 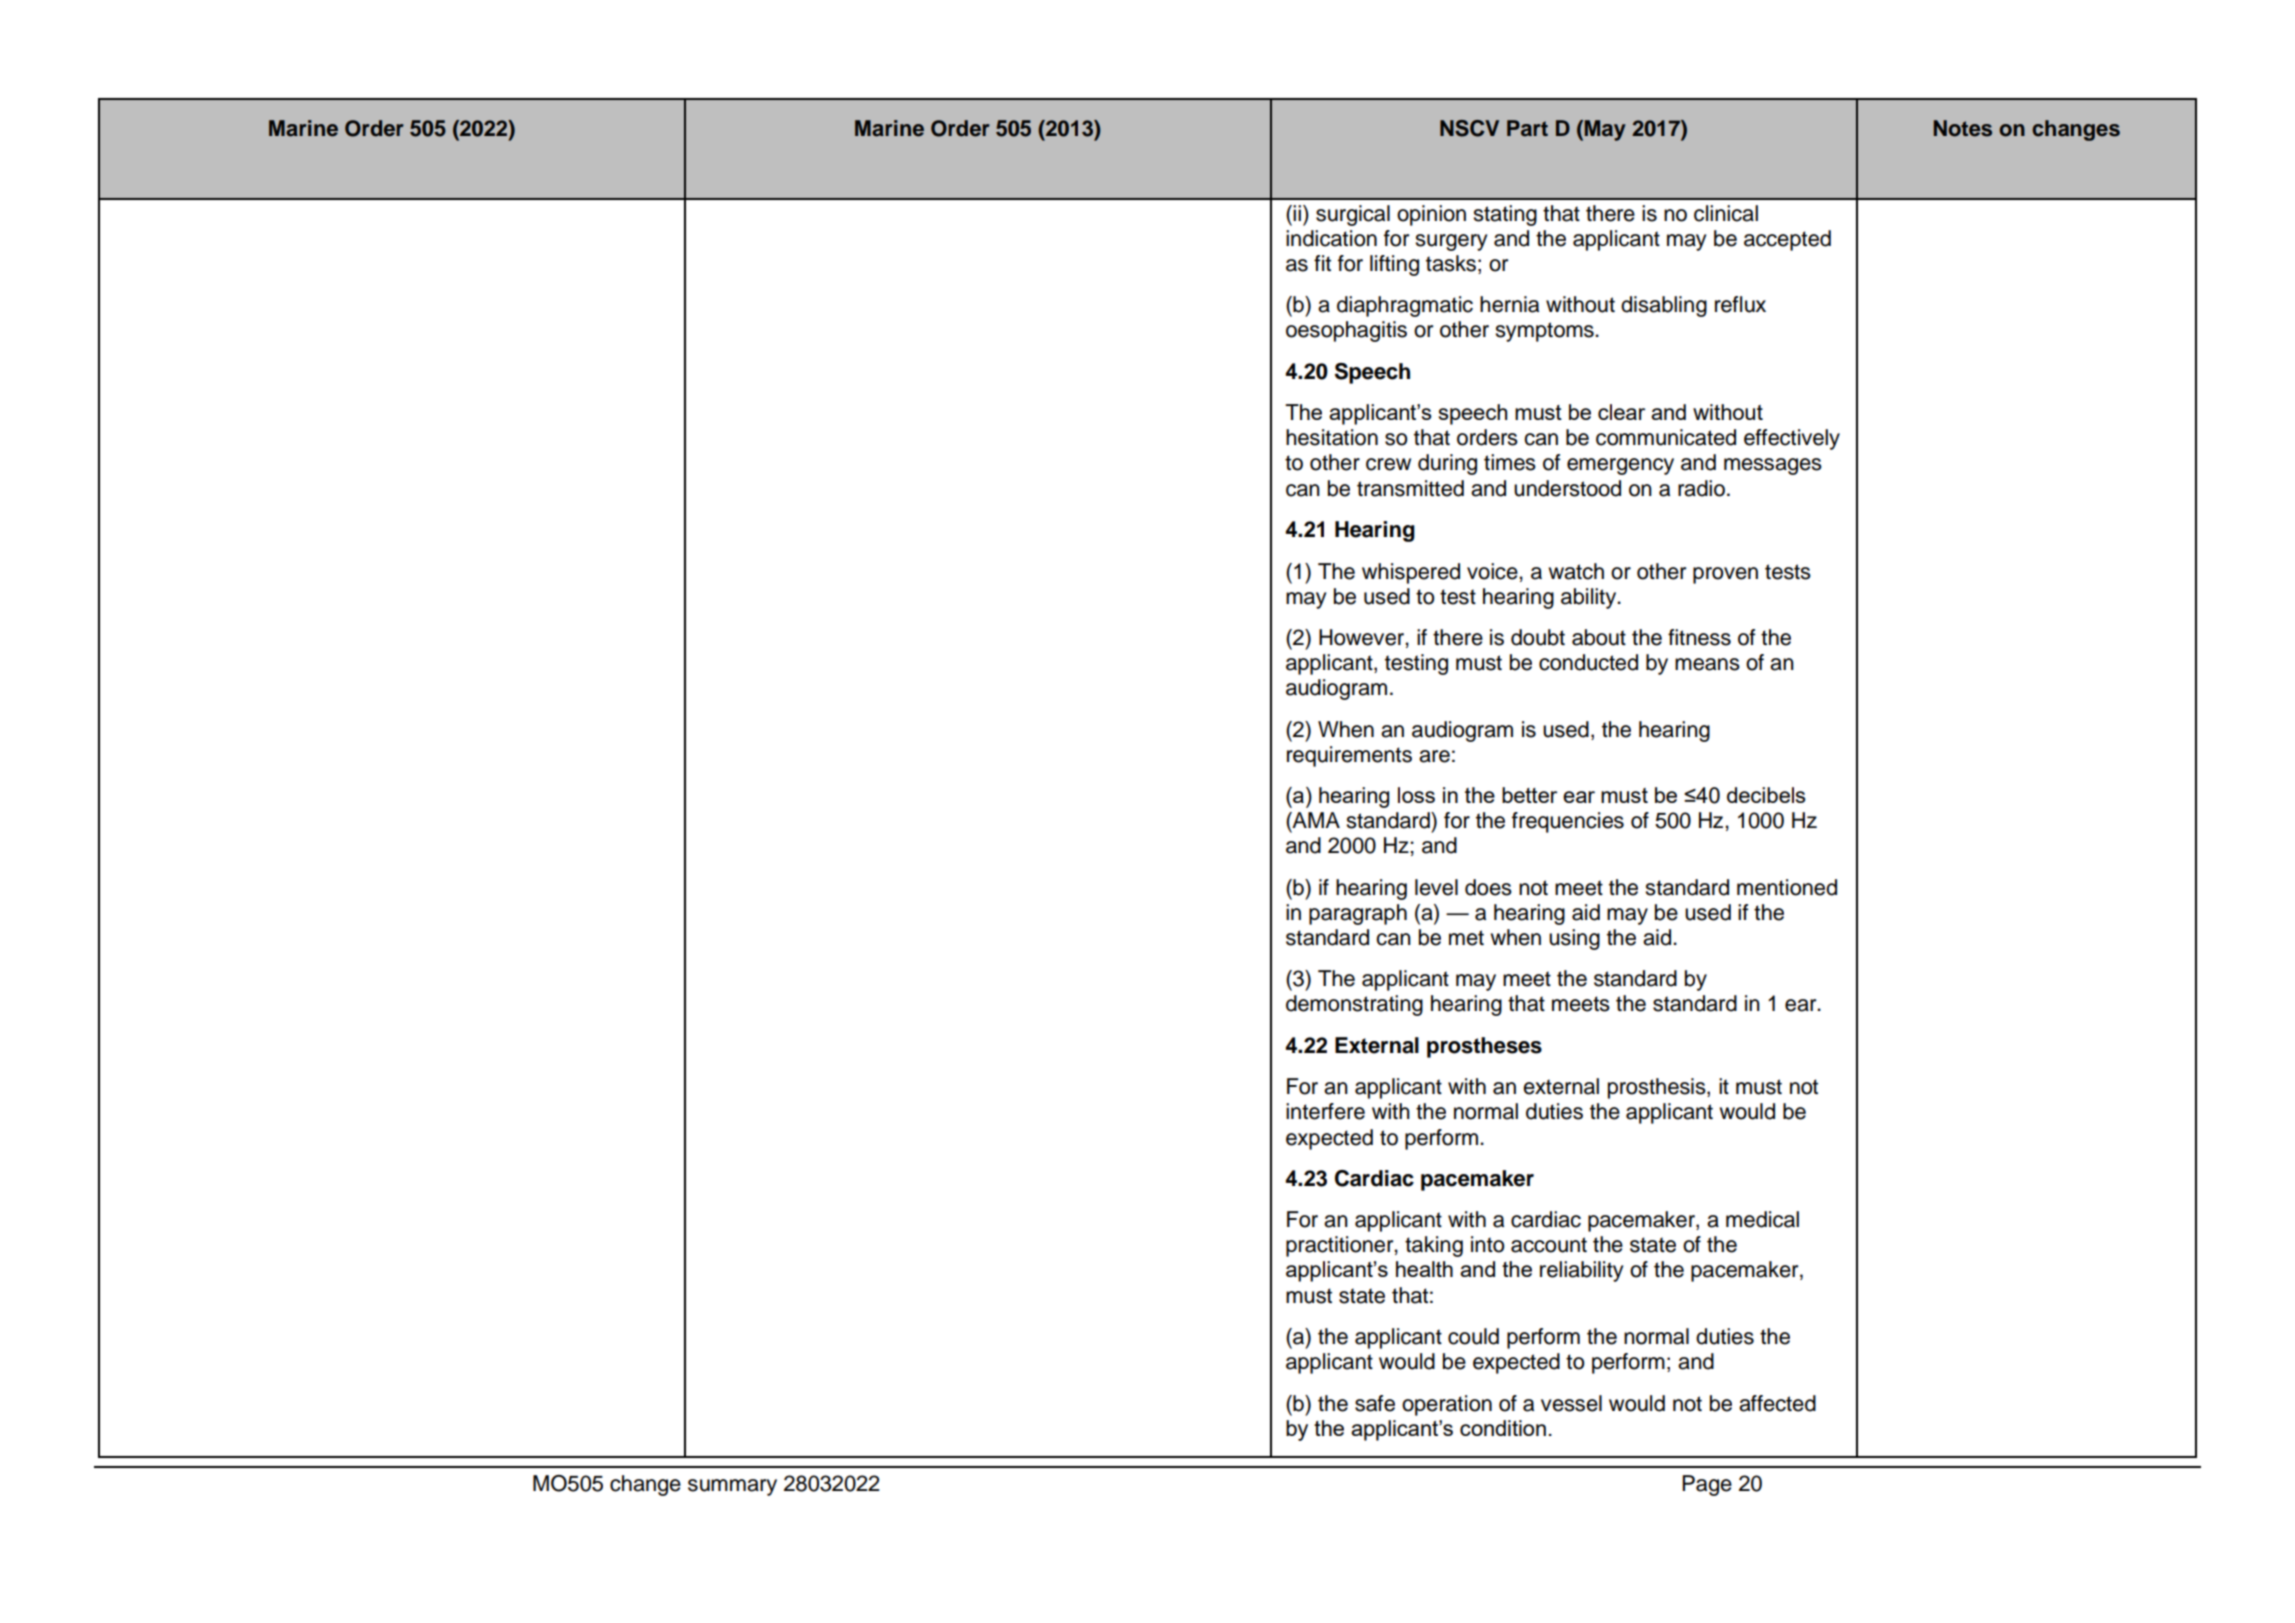 I want to click on clinical, so click(x=1726, y=213).
